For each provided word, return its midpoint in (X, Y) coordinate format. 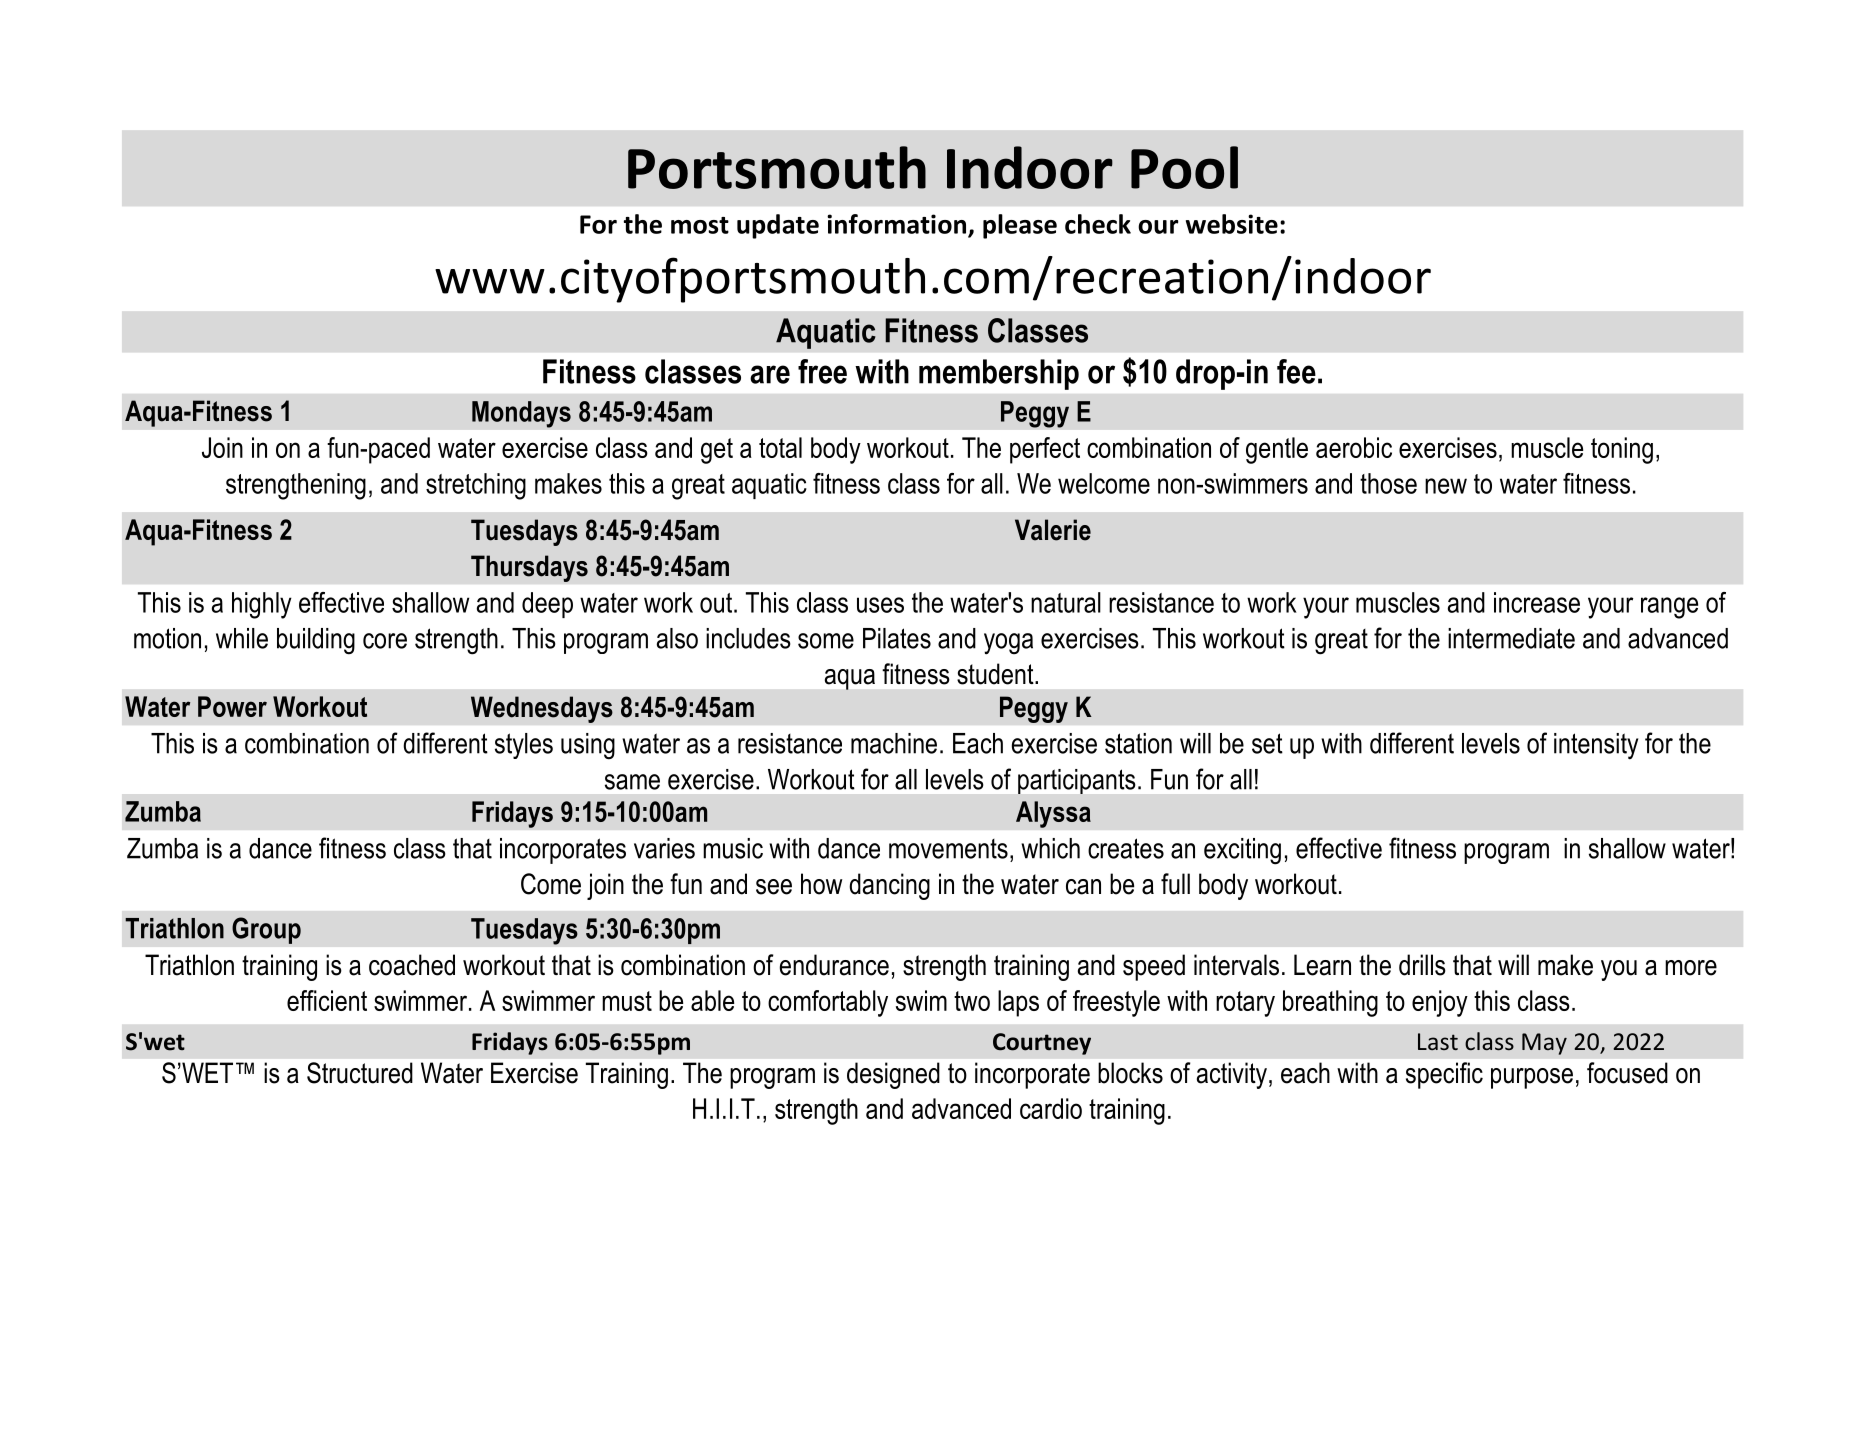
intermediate (1511, 638)
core (385, 641)
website (1232, 224)
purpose (1532, 1078)
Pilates (897, 638)
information (896, 224)
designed (893, 1075)
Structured (360, 1073)
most (700, 225)
